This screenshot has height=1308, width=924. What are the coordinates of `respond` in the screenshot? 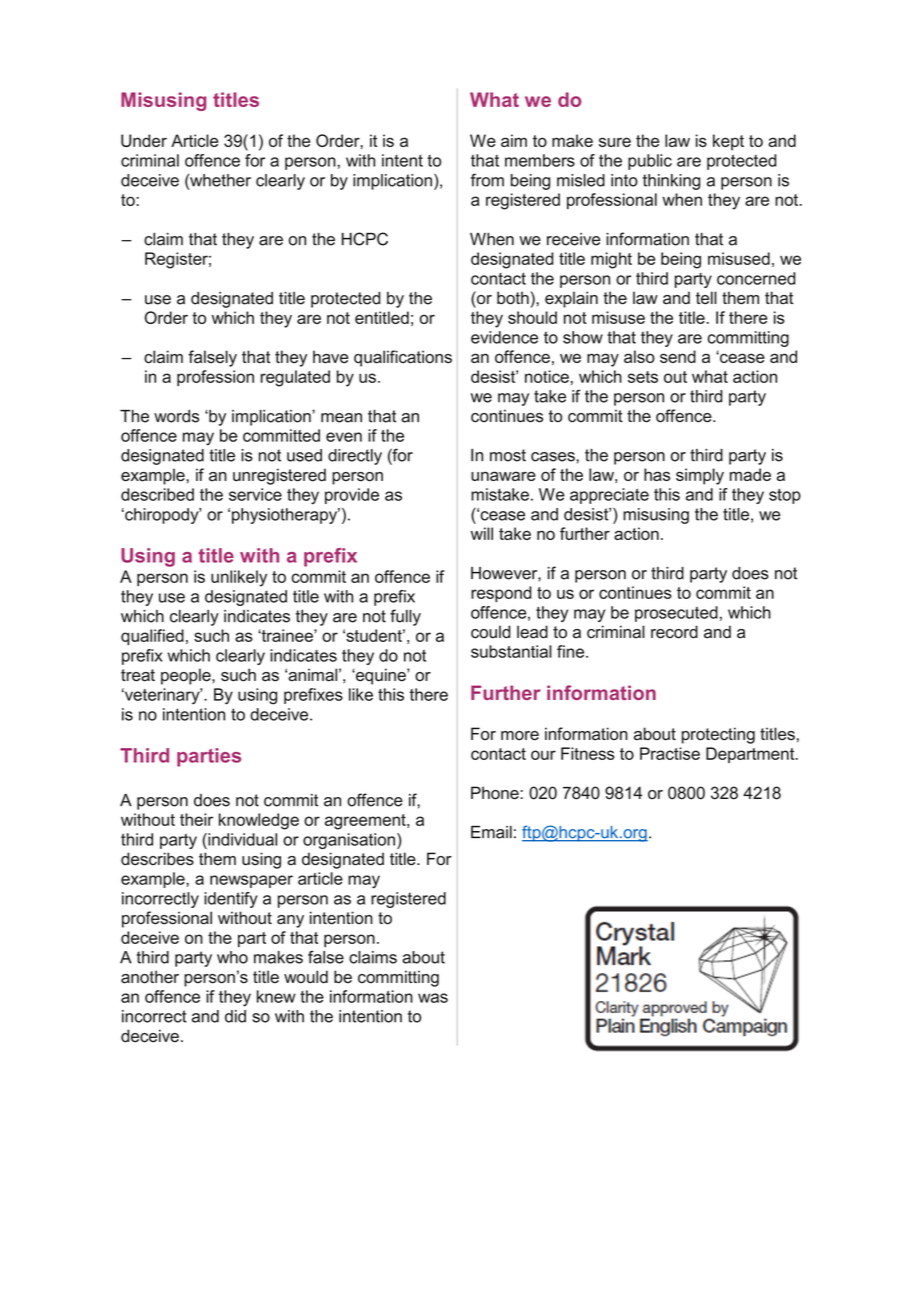 It's located at (501, 594).
